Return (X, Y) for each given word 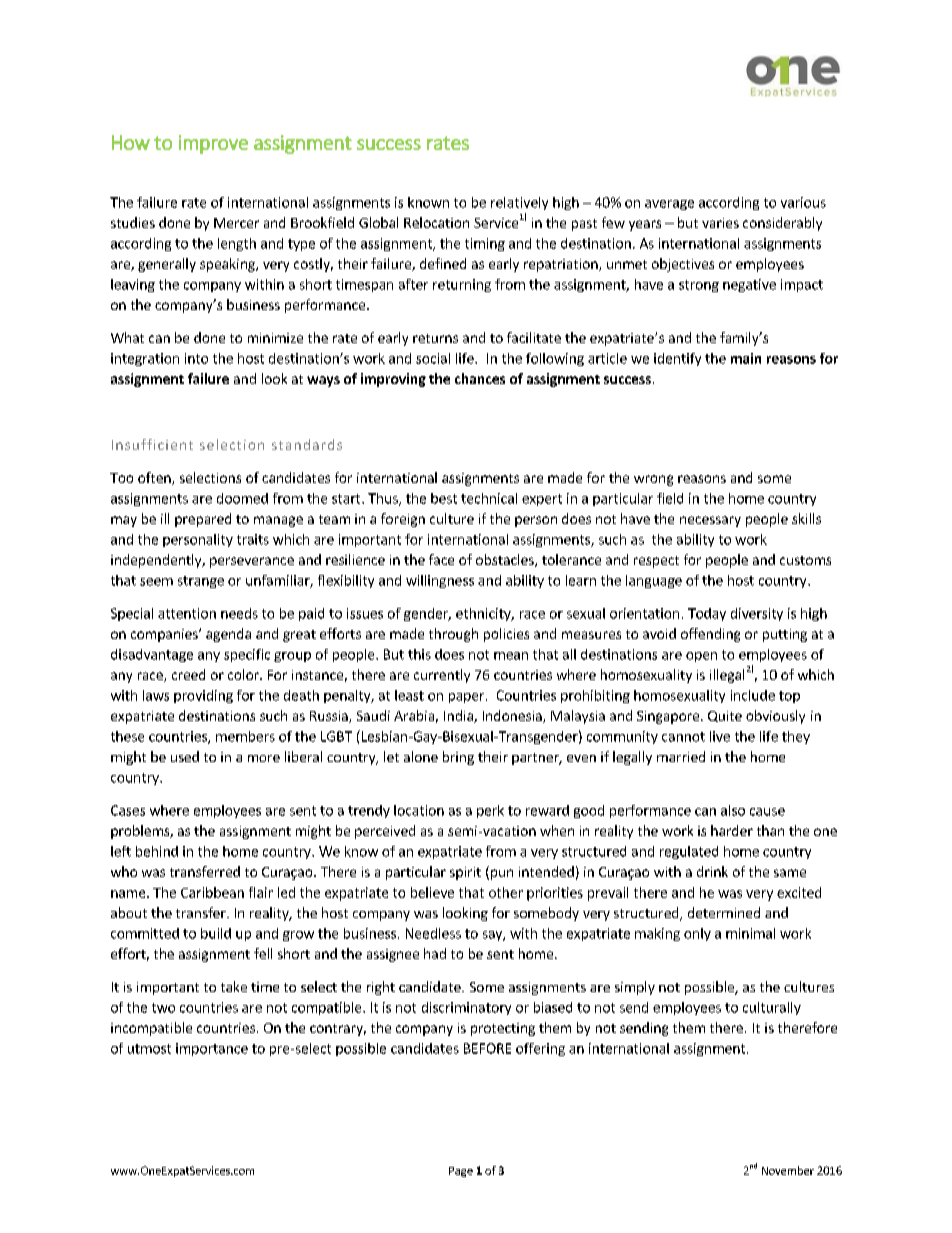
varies (720, 223)
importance (212, 1049)
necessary (710, 521)
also (733, 810)
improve (213, 144)
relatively (519, 203)
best (444, 498)
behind (157, 851)
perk (490, 811)
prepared (203, 520)
